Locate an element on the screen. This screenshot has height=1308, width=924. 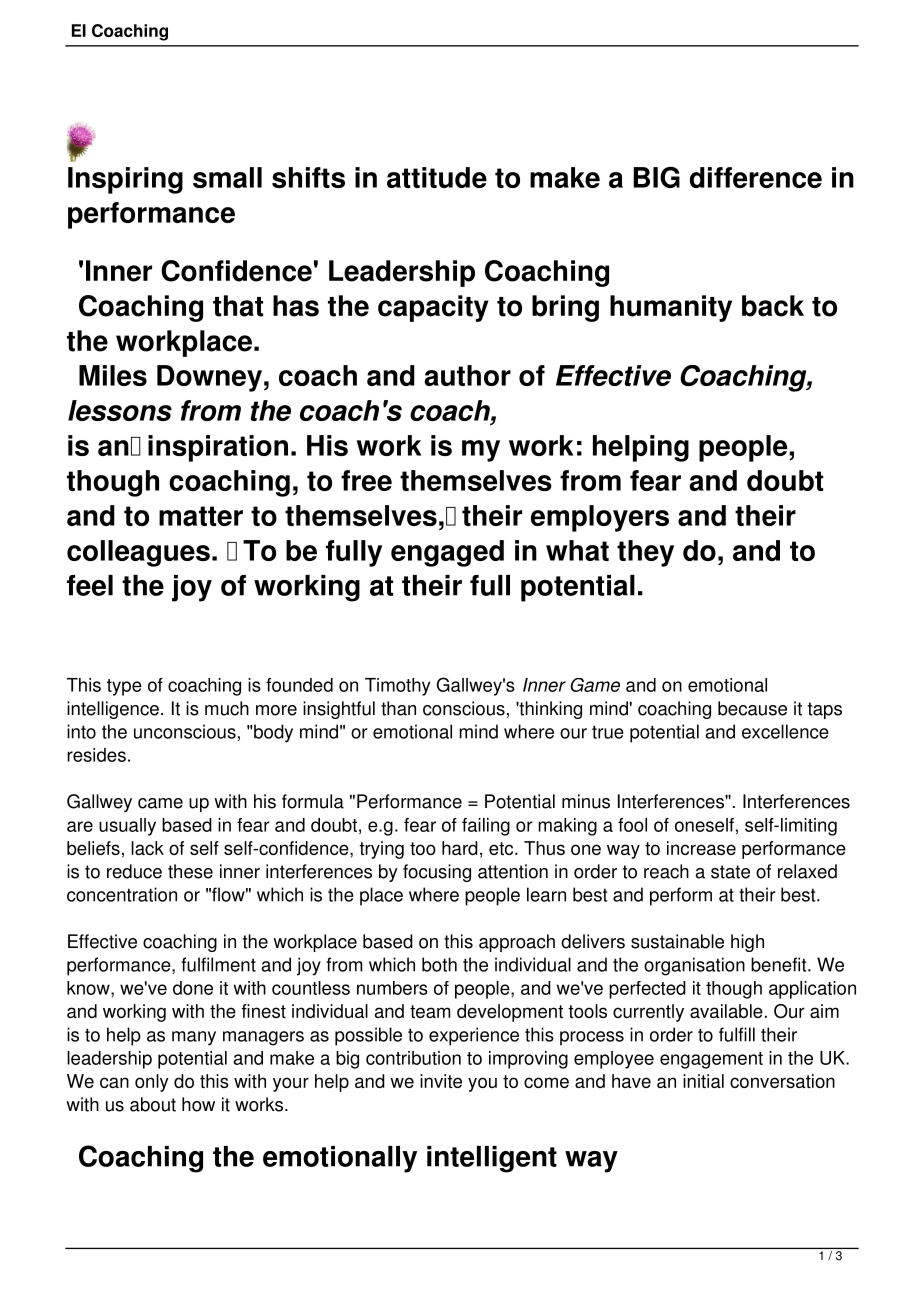
about is located at coordinates (153, 1104).
